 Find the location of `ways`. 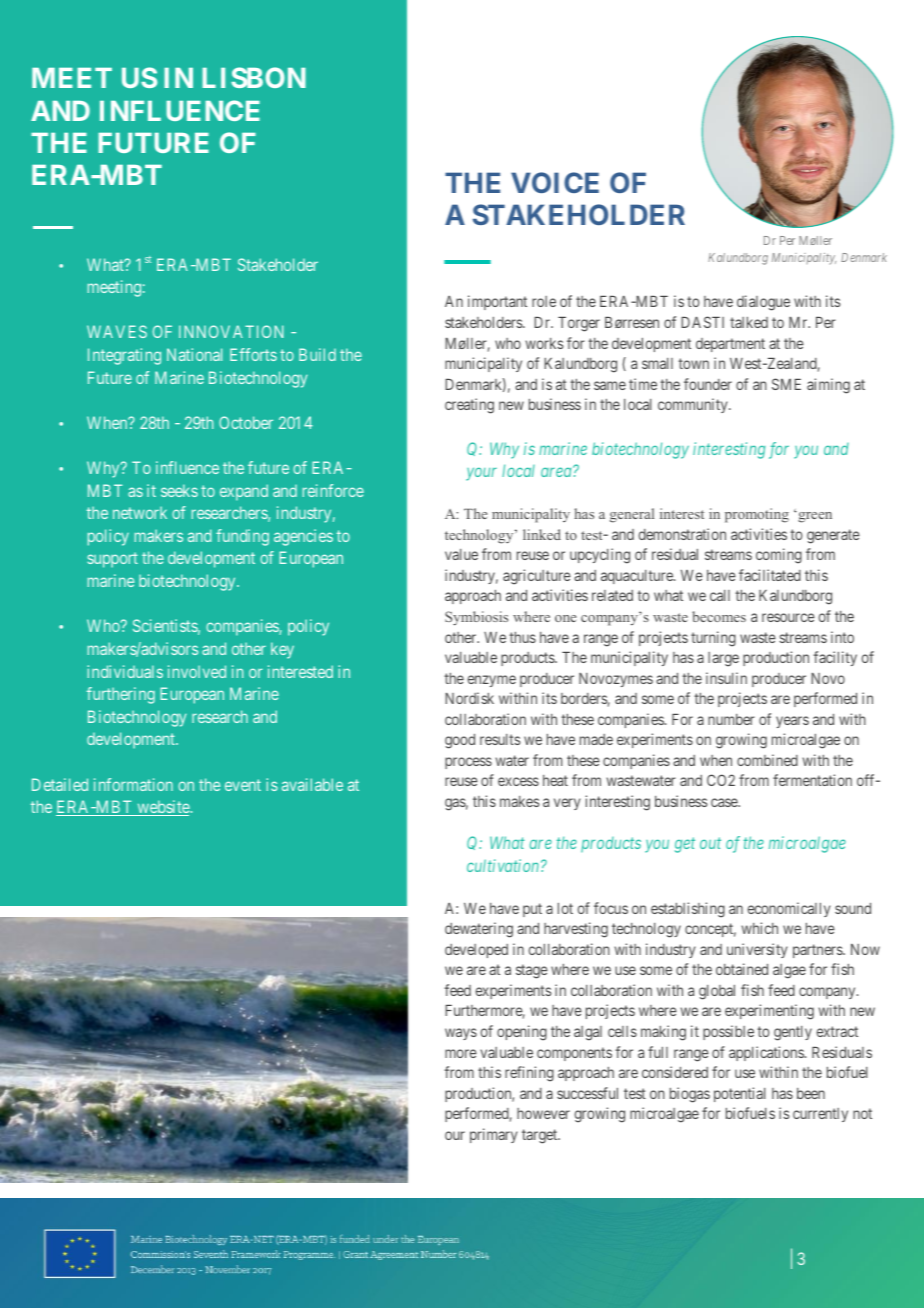

ways is located at coordinates (461, 1034).
